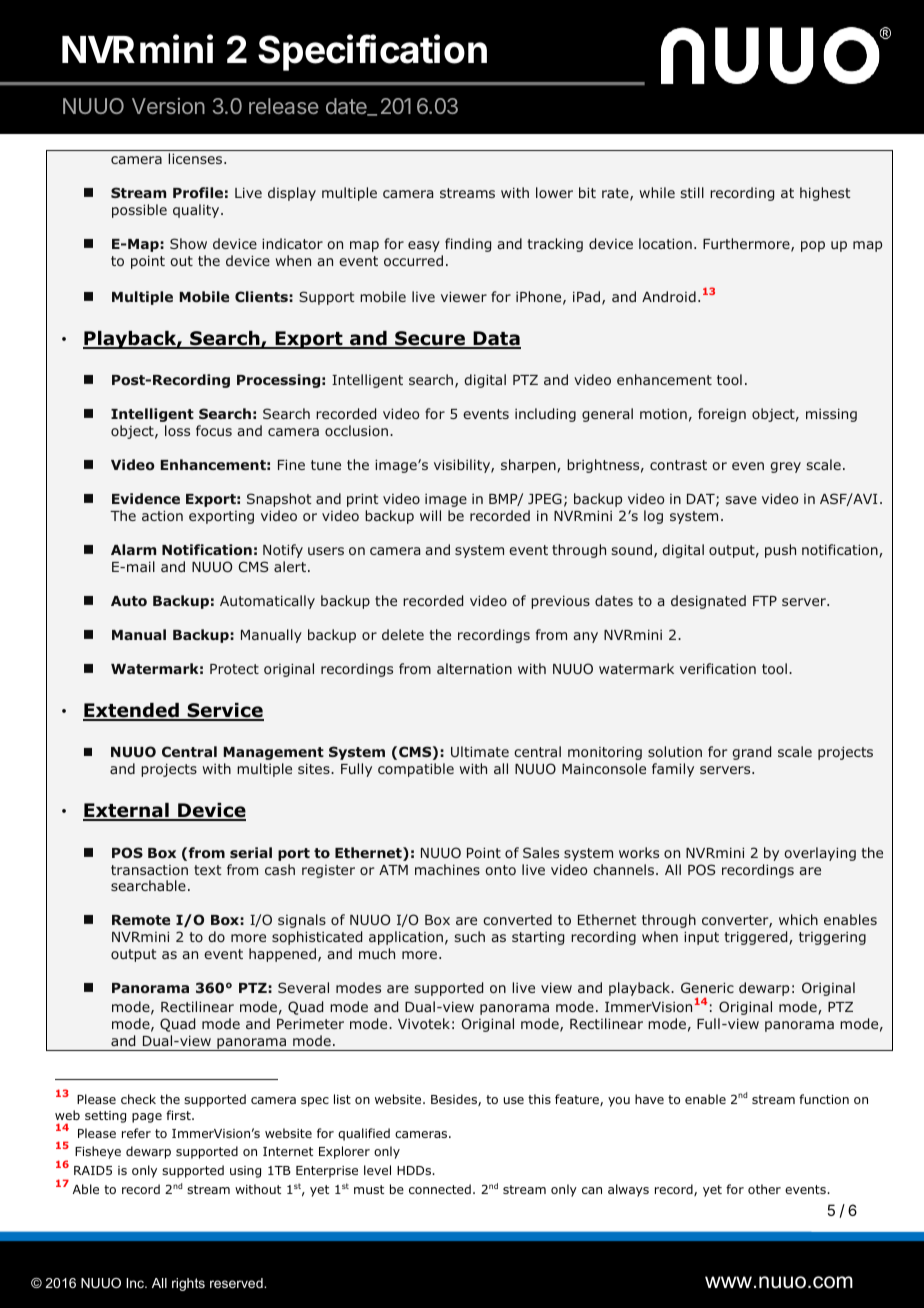 This screenshot has width=924, height=1308. I want to click on Evidence, so click(146, 498).
